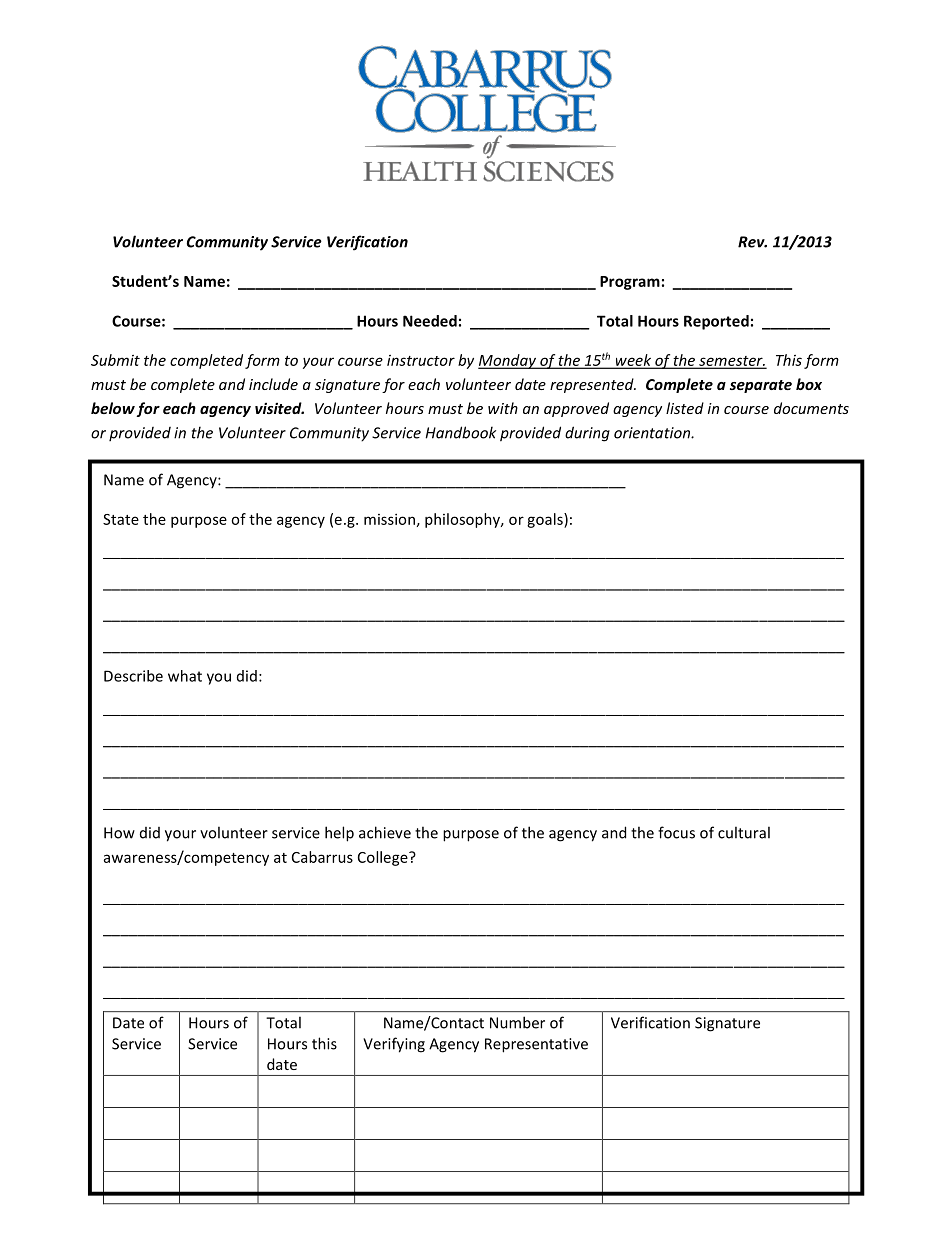  What do you see at coordinates (546, 520) in the page?
I see `goals` at bounding box center [546, 520].
